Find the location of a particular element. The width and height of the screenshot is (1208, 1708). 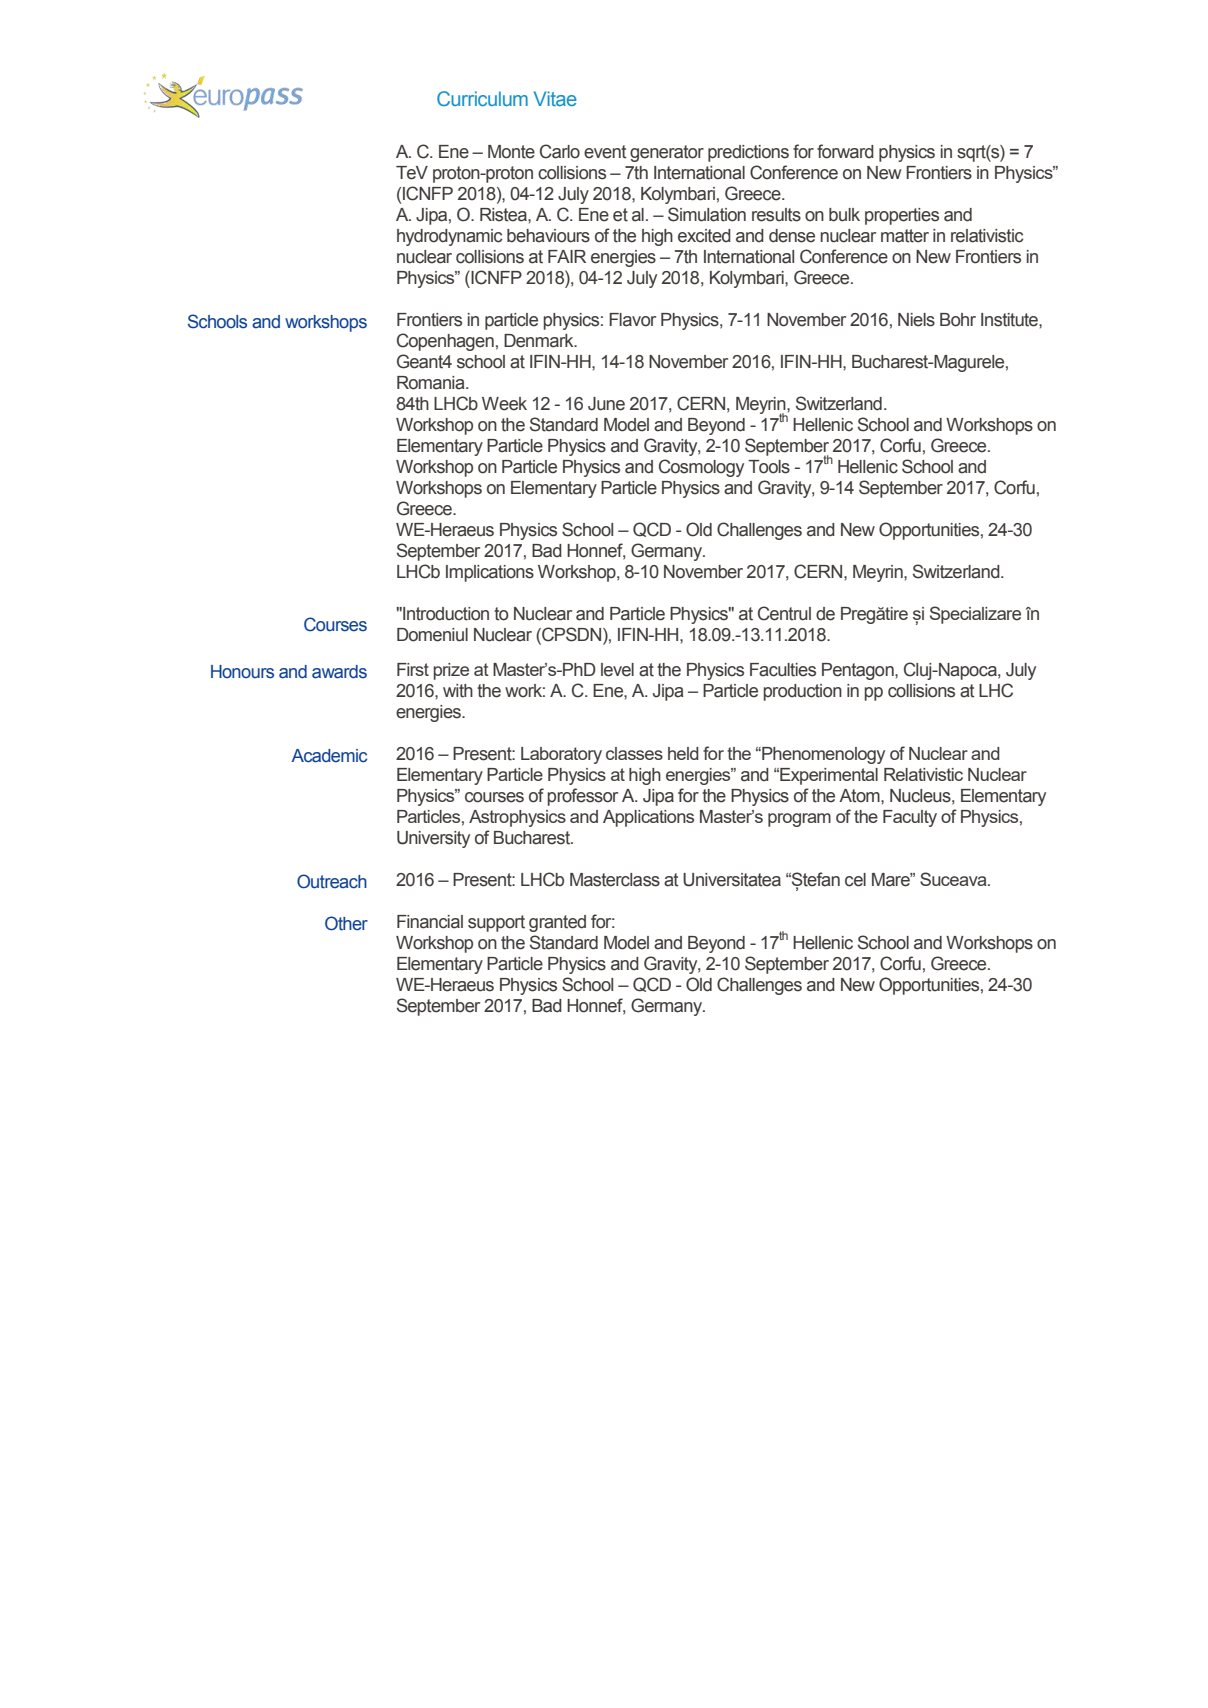

Implications is located at coordinates (490, 573).
